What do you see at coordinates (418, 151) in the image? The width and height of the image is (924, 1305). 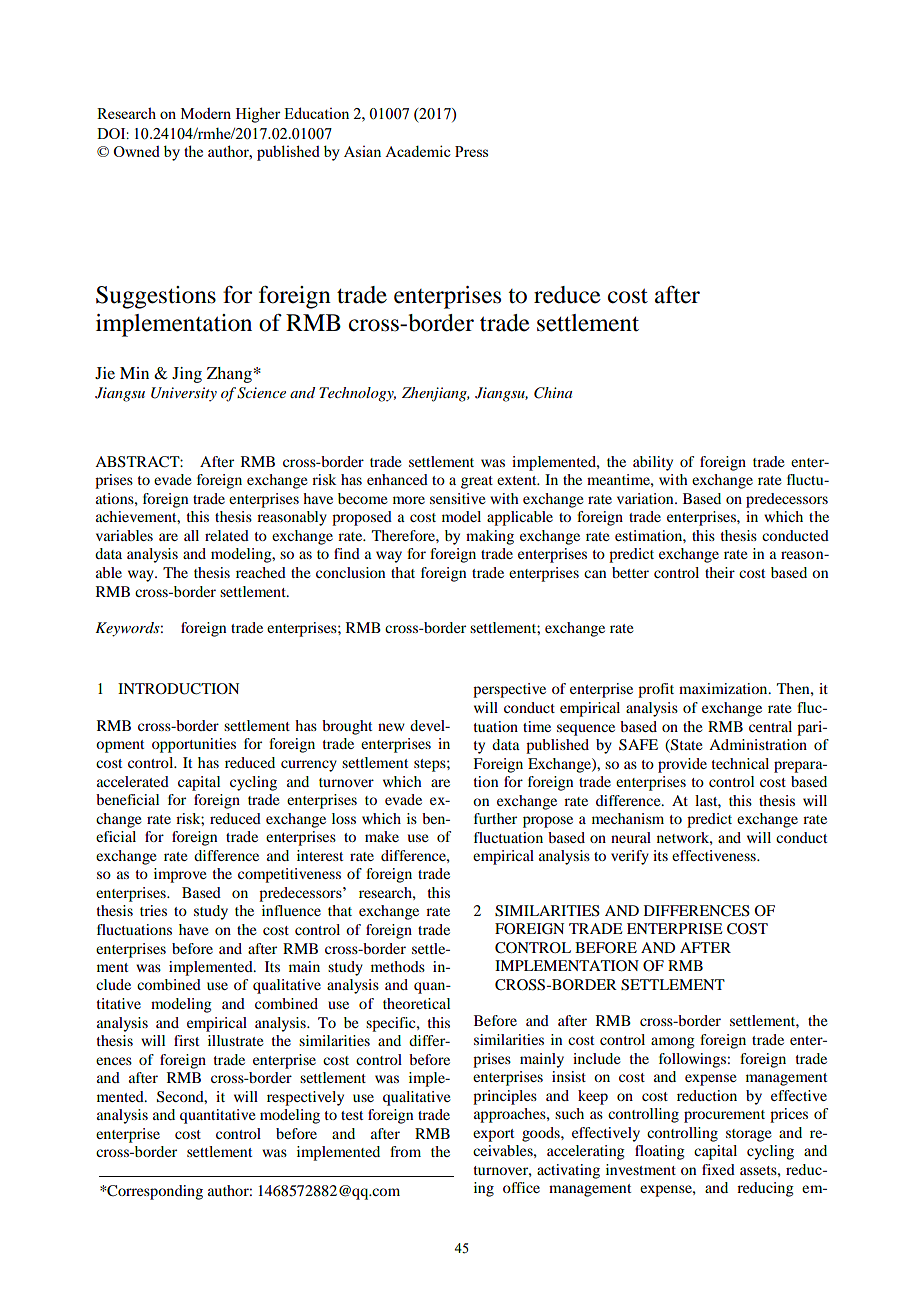 I see `Academic` at bounding box center [418, 151].
